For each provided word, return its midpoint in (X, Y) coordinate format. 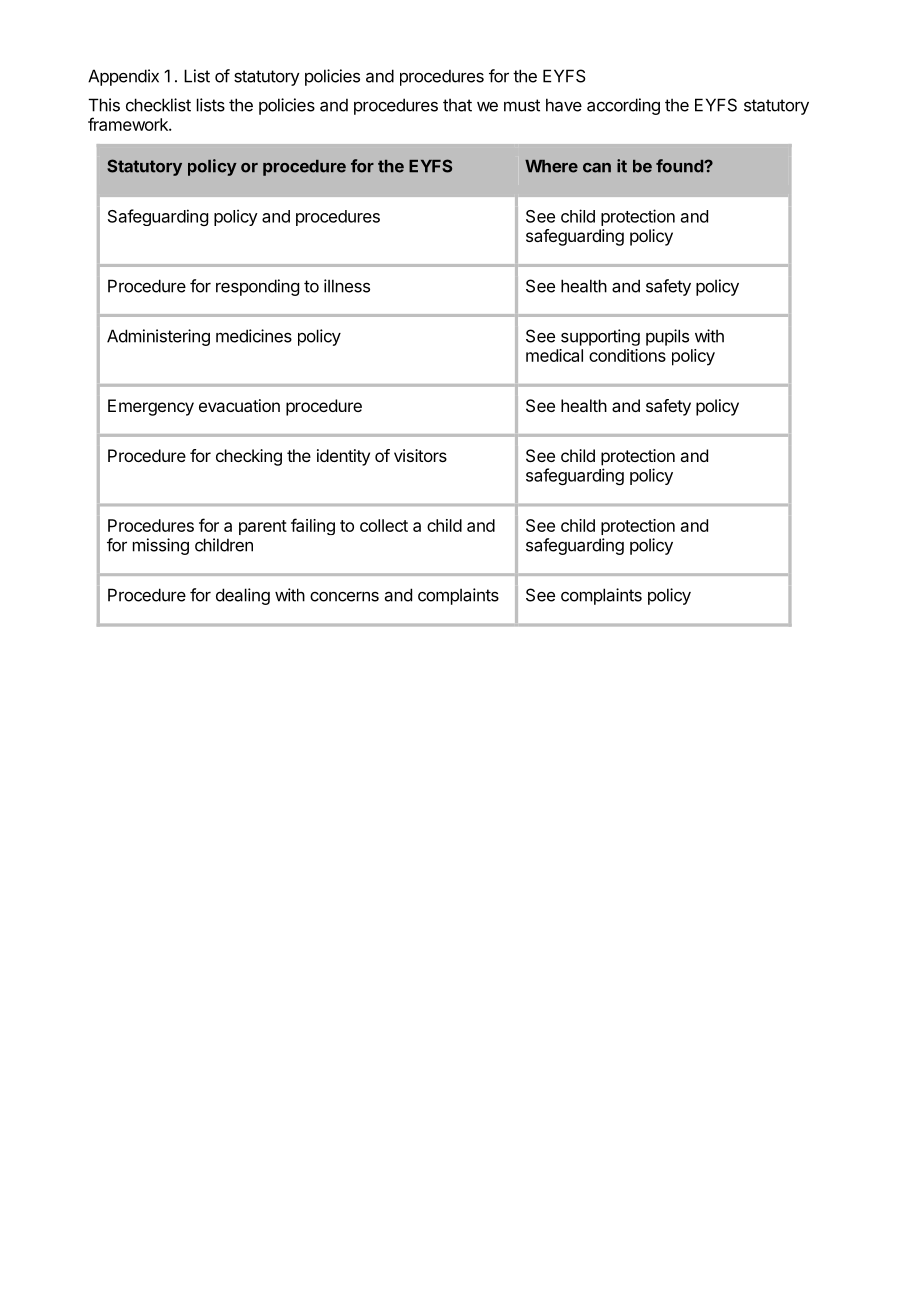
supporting (600, 337)
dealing (243, 596)
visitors (420, 455)
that (457, 105)
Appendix (123, 77)
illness (347, 286)
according (623, 106)
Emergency (151, 407)
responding (257, 287)
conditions (627, 355)
